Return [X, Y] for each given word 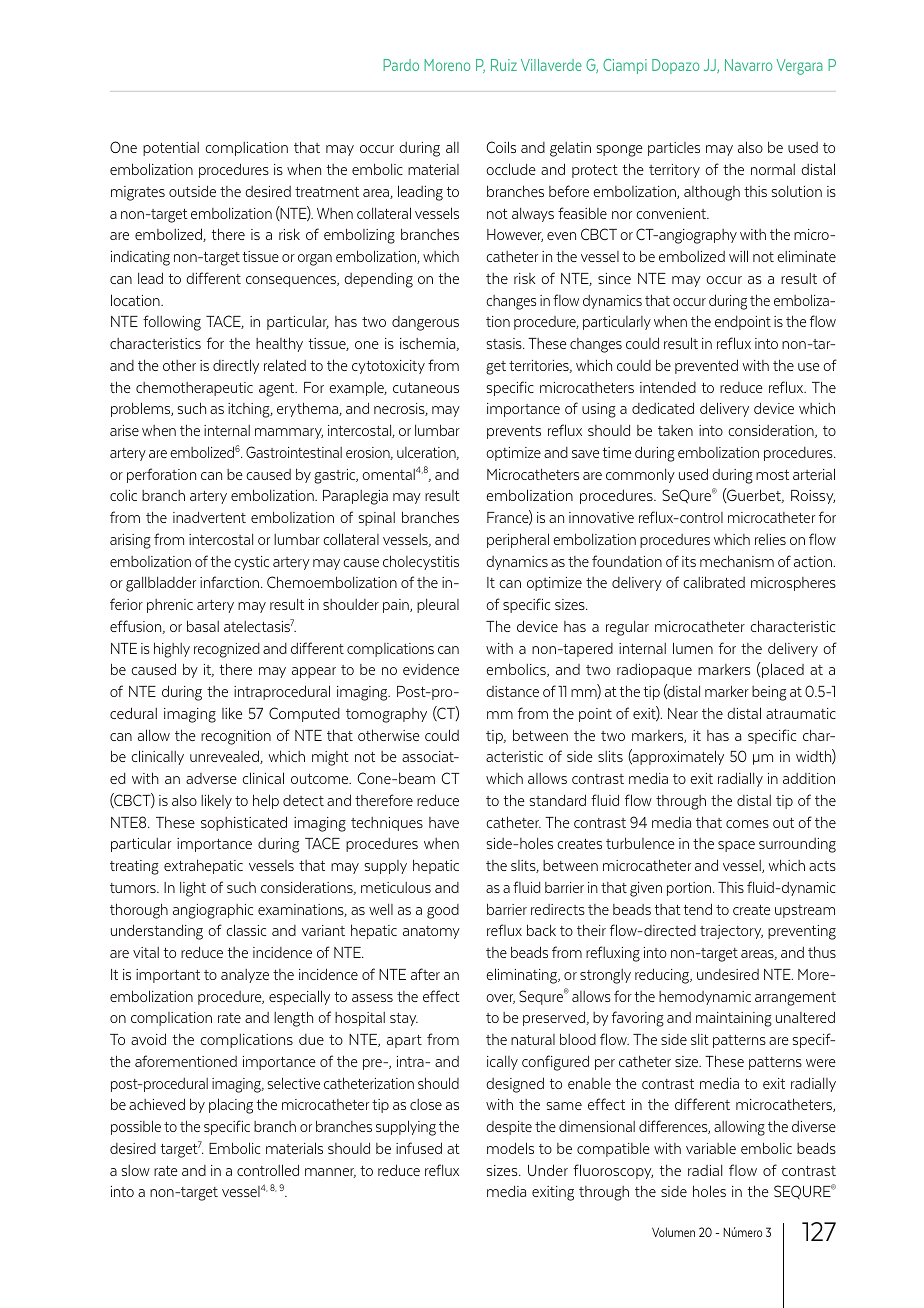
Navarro [748, 65]
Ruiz [504, 65]
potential [171, 149]
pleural [438, 606]
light [193, 889]
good [443, 911]
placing [231, 1106]
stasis [505, 343]
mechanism [737, 561]
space [736, 846]
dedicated [663, 408]
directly [236, 366]
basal [203, 626]
